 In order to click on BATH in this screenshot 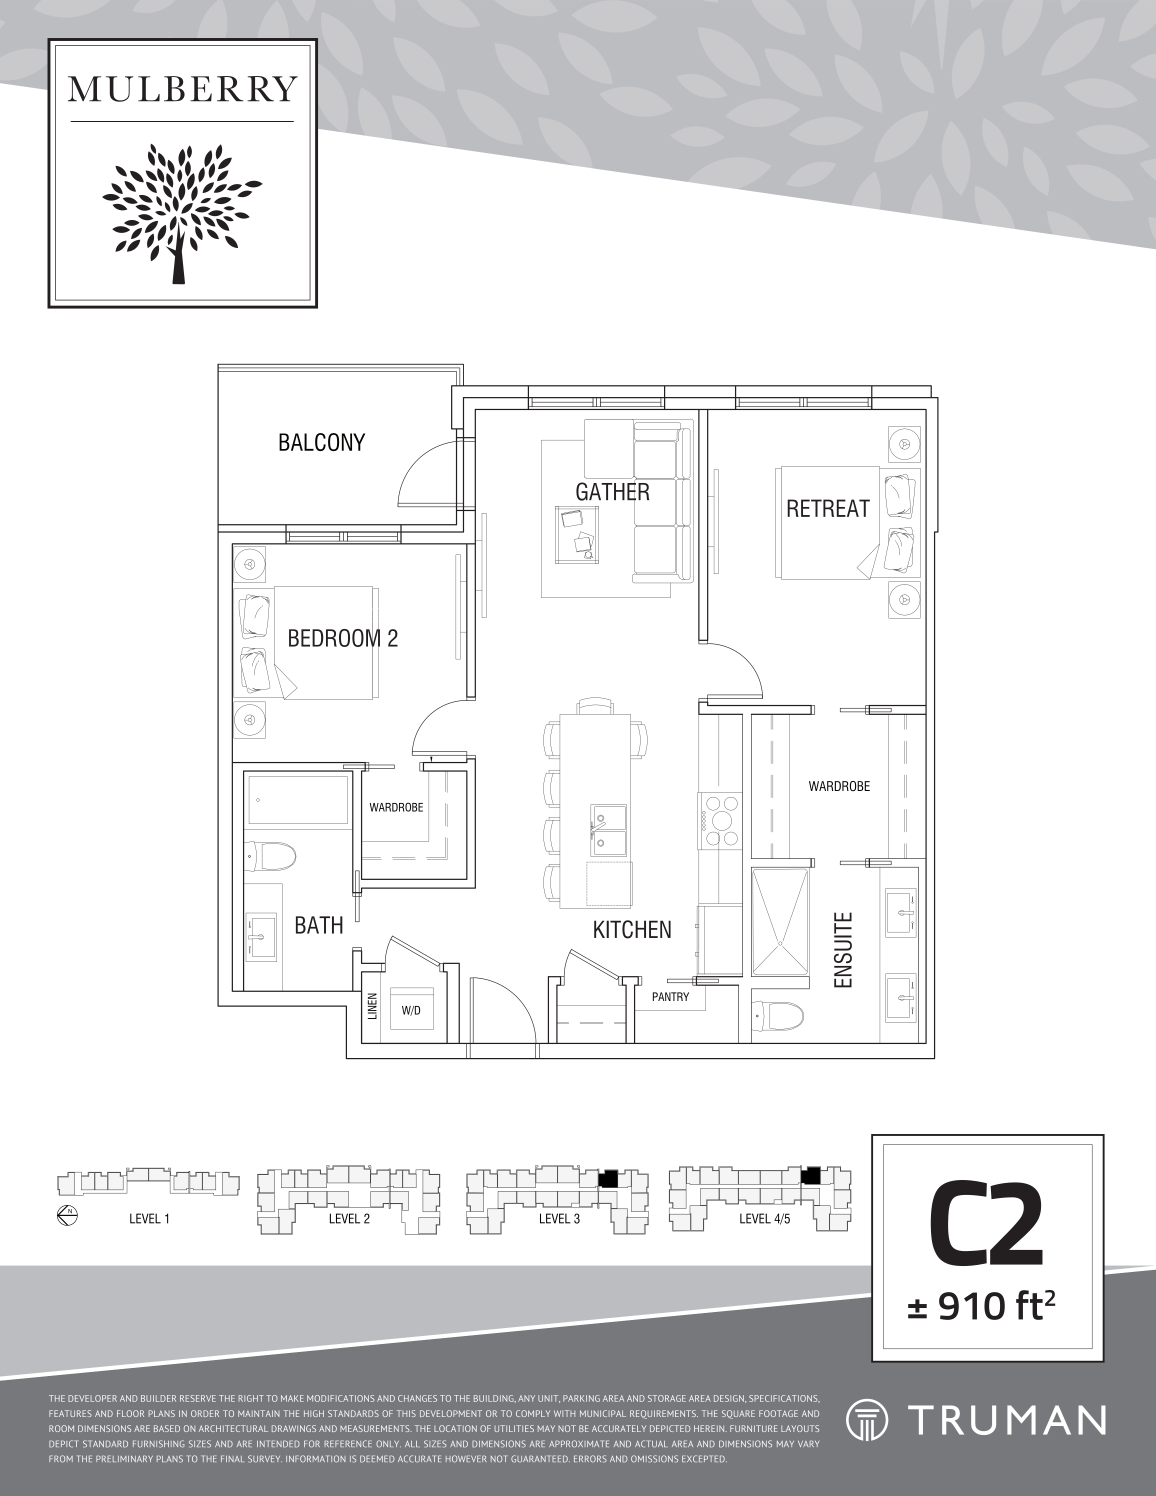, I will do `click(319, 925)`.
